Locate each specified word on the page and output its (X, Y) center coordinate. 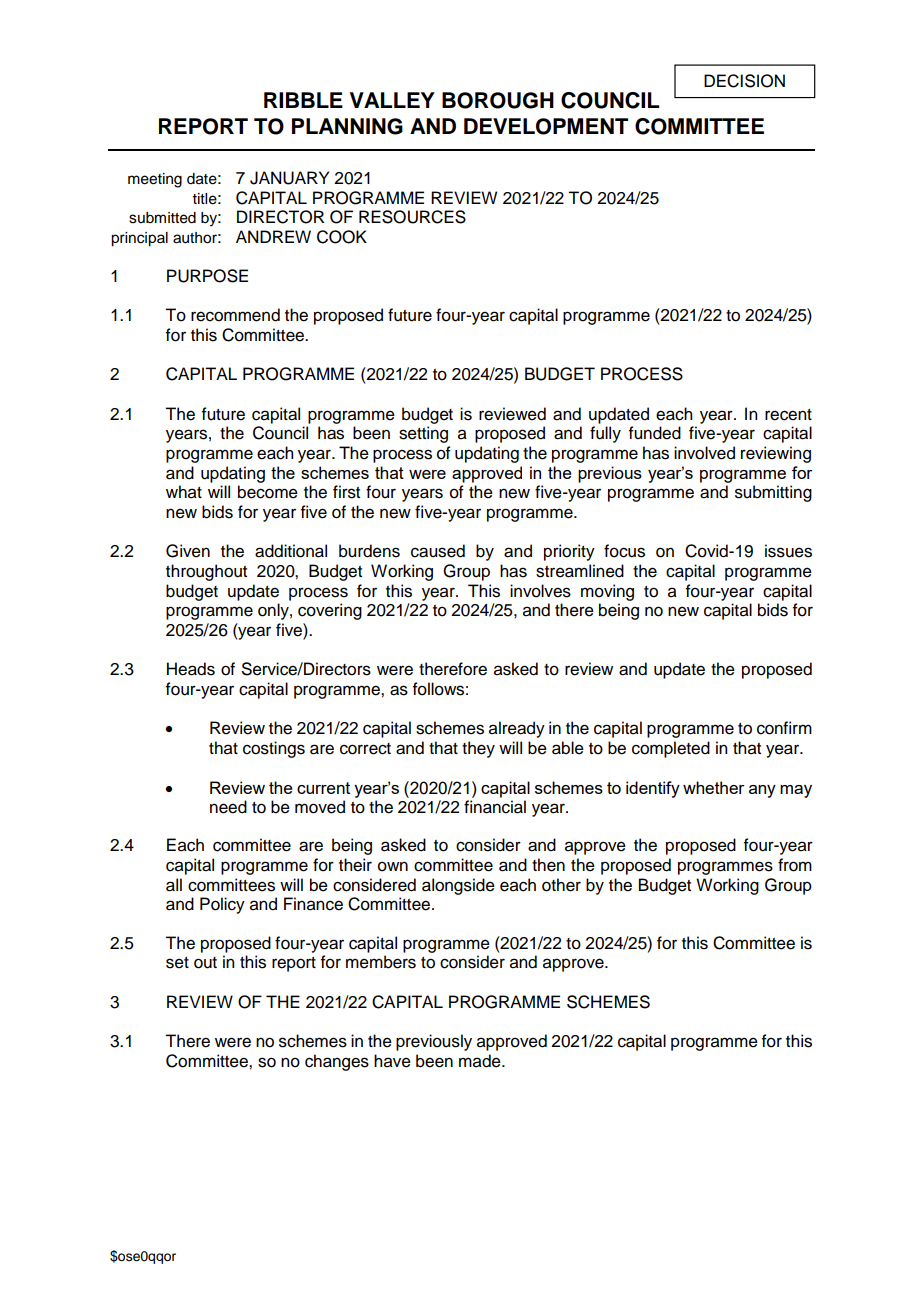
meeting (155, 180)
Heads (191, 669)
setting (423, 434)
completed (671, 749)
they (478, 749)
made (481, 1061)
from (795, 865)
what (184, 492)
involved (704, 453)
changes (337, 1062)
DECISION (744, 81)
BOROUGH (498, 100)
